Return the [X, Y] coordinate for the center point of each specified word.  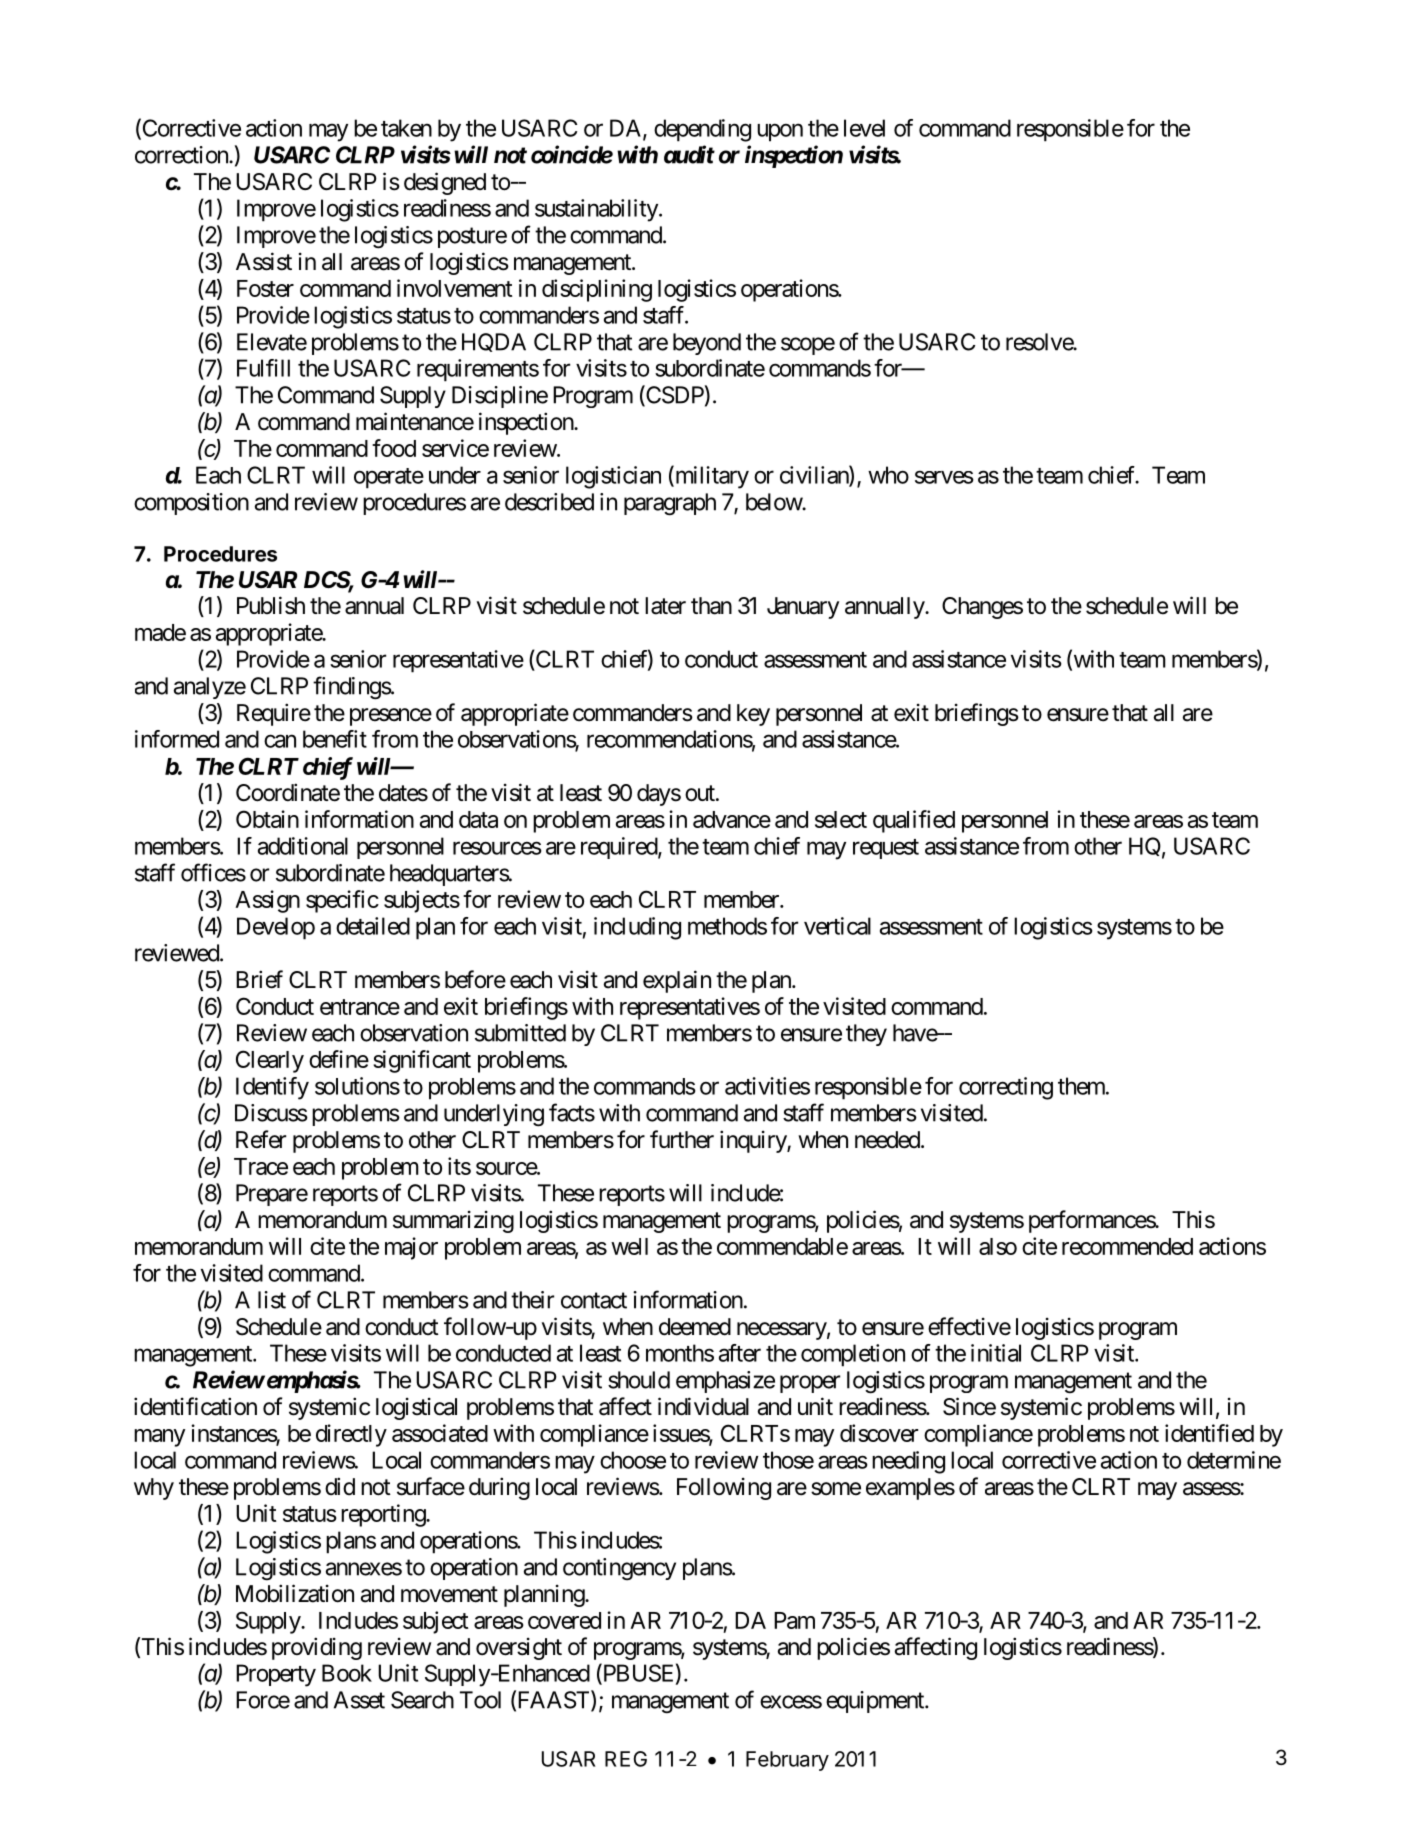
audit [689, 154]
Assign [267, 901]
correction [182, 155]
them [1082, 1086]
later [665, 606]
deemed [695, 1327]
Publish [271, 605]
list [272, 1300]
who [888, 475]
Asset [359, 1700]
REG [626, 1759]
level [864, 128]
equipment [876, 1702]
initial [996, 1353]
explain [677, 981]
